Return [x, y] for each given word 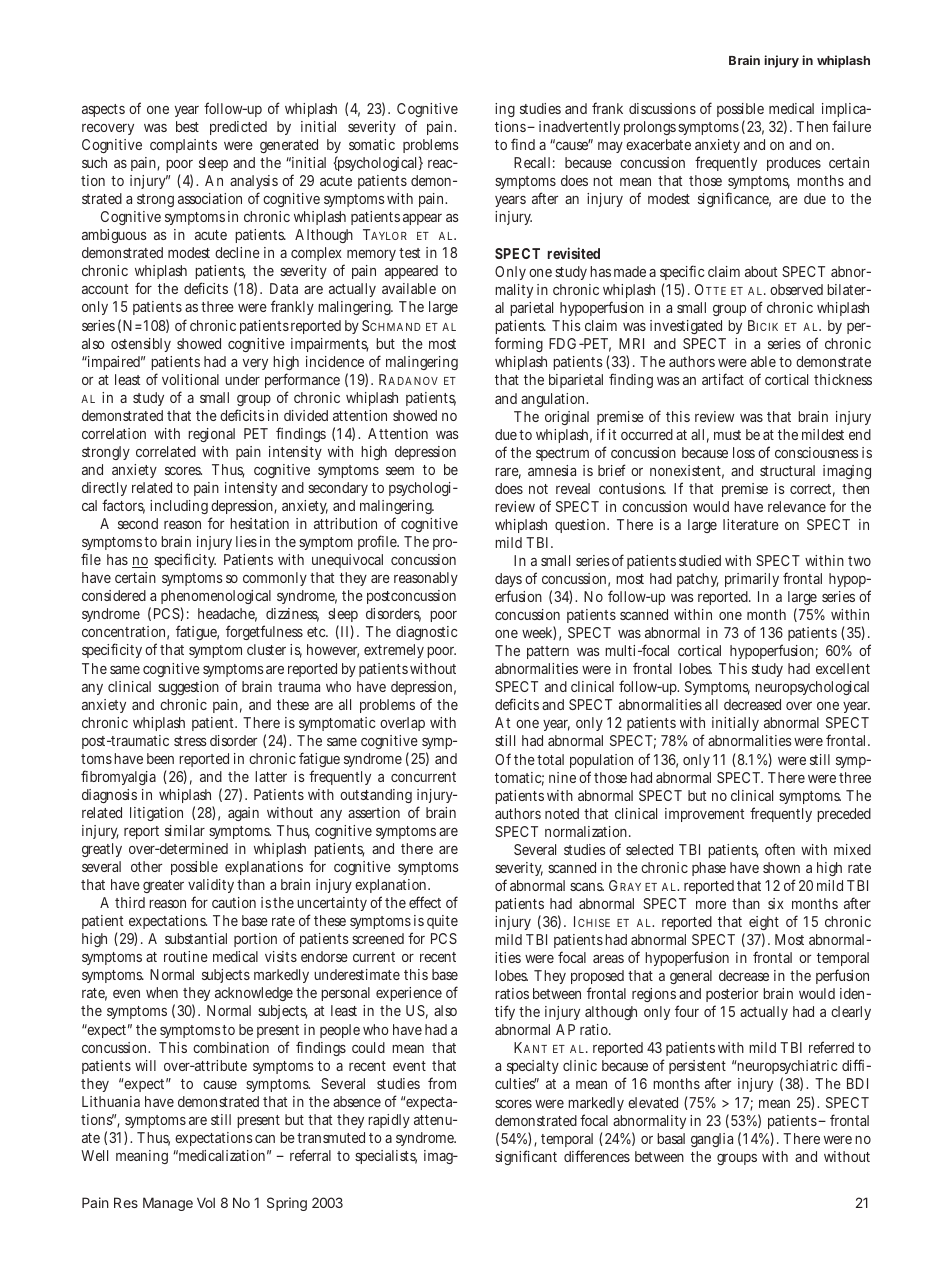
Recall [532, 162]
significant [526, 1157]
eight [764, 923]
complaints [183, 146]
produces [794, 164]
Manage [168, 1204]
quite [442, 922]
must [727, 435]
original [567, 418]
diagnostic [426, 633]
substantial [196, 938]
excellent [843, 668]
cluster [266, 649]
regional [211, 435]
